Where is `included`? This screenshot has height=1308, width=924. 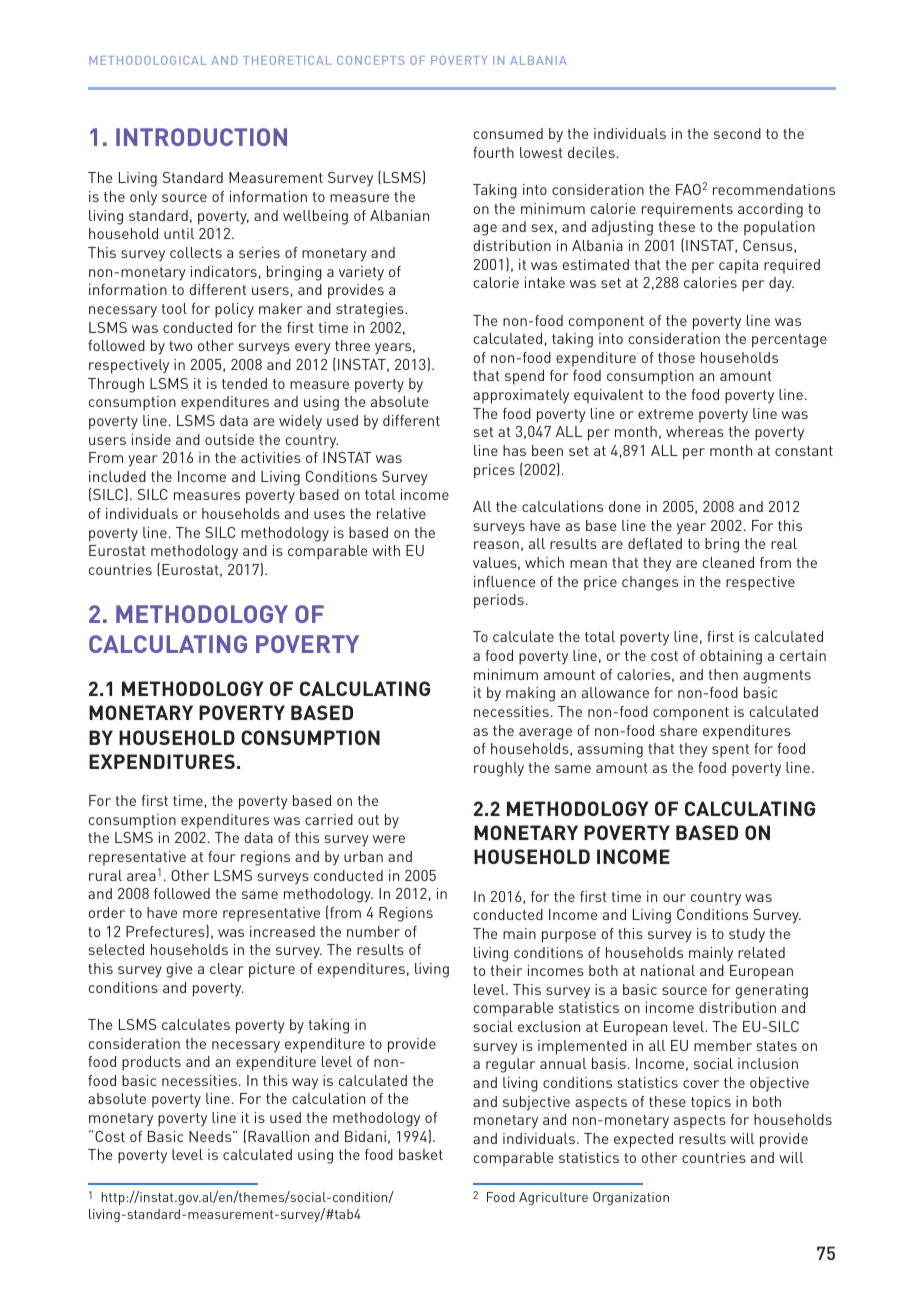 included is located at coordinates (117, 476).
